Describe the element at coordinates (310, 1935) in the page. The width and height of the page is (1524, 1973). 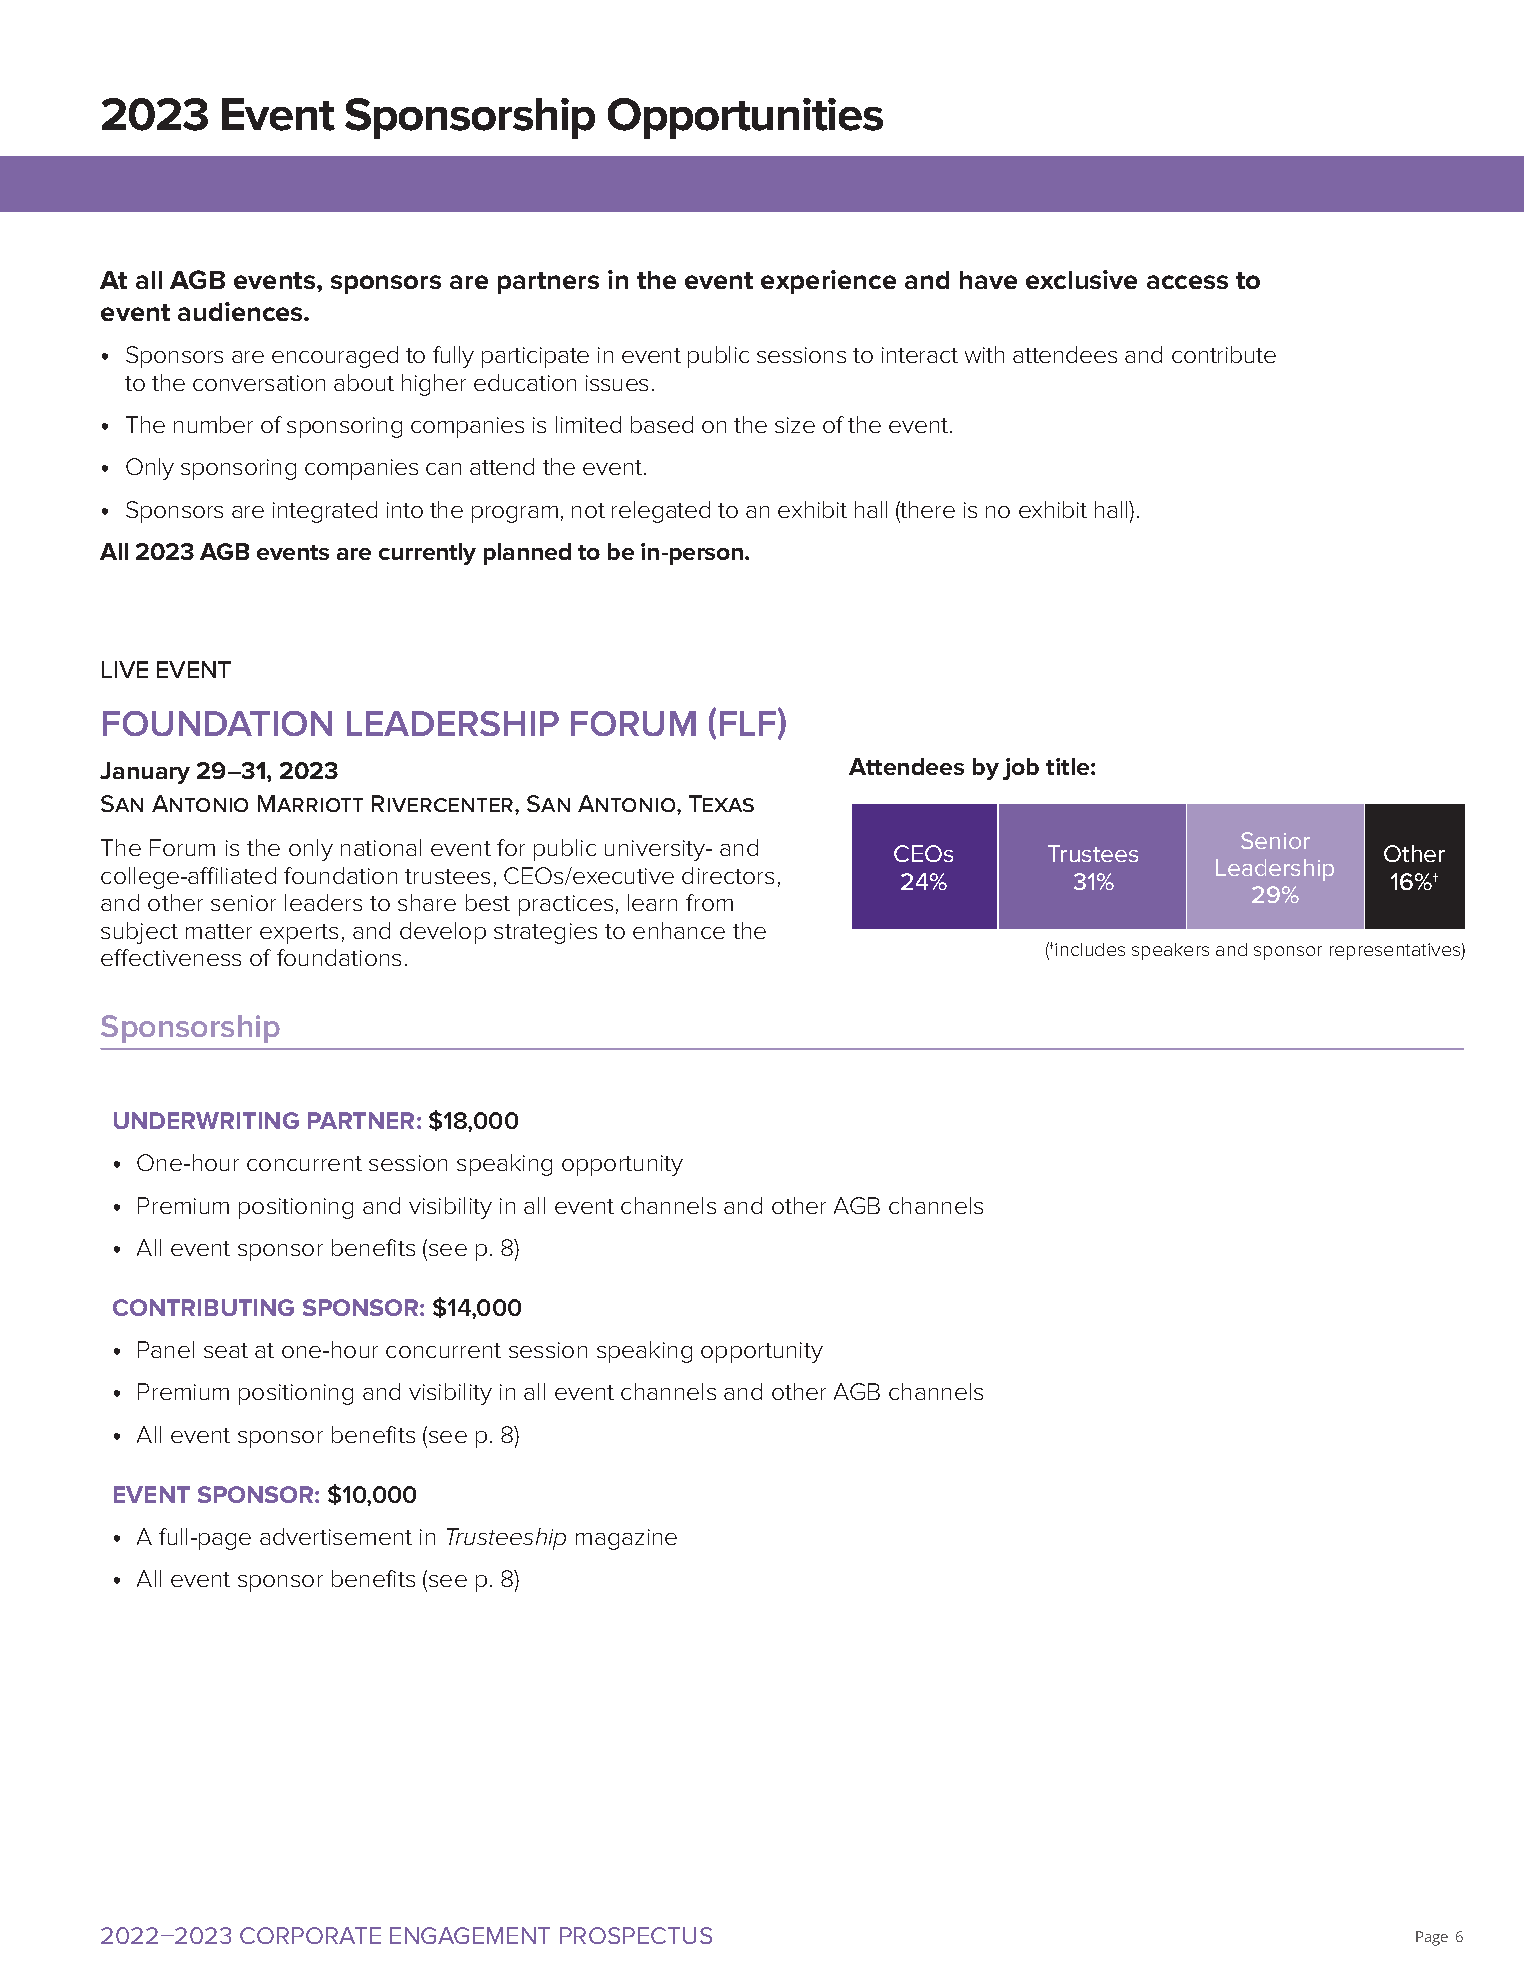
I see `CORPORATE` at that location.
